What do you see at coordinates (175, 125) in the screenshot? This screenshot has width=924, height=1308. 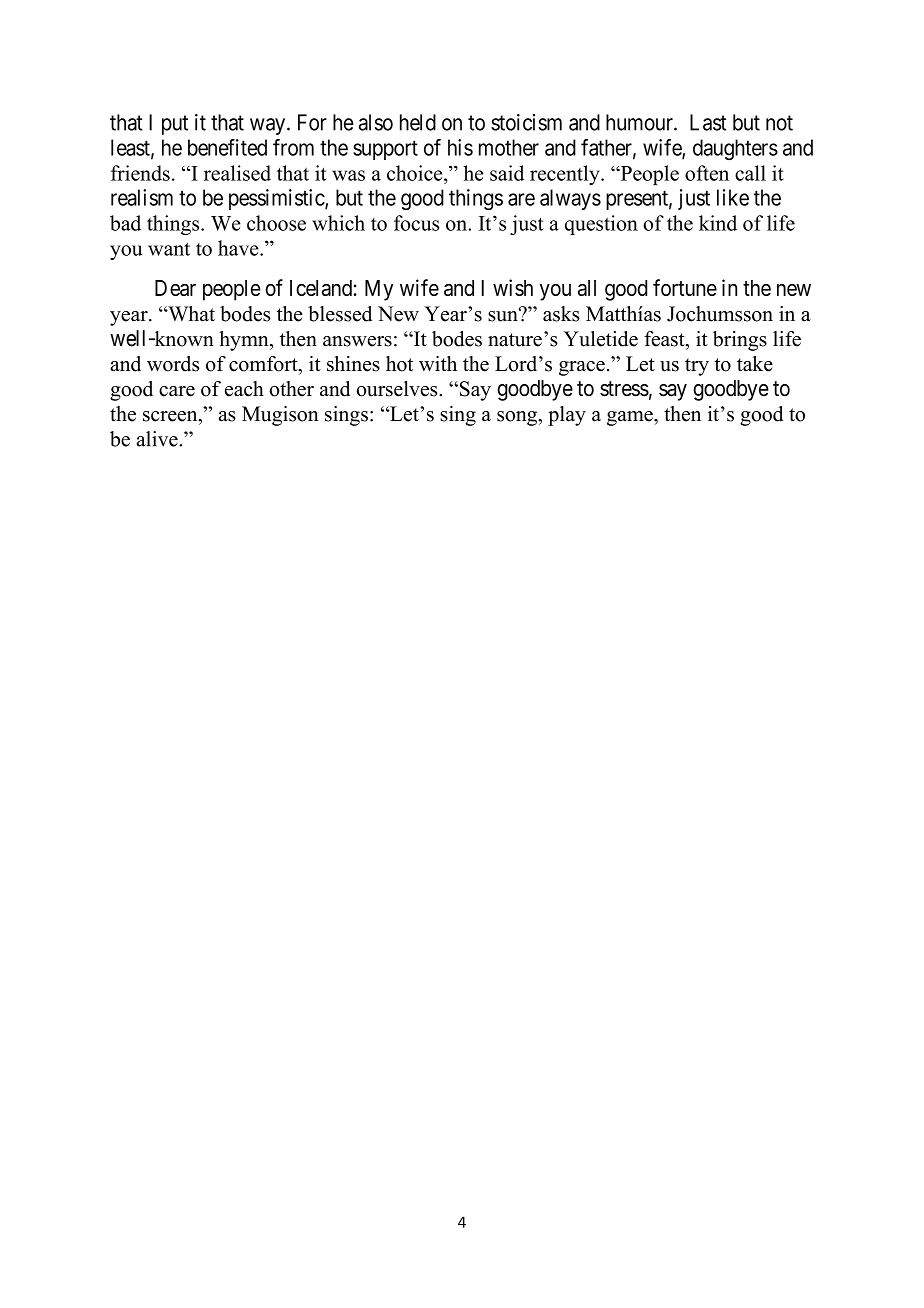 I see `put` at bounding box center [175, 125].
